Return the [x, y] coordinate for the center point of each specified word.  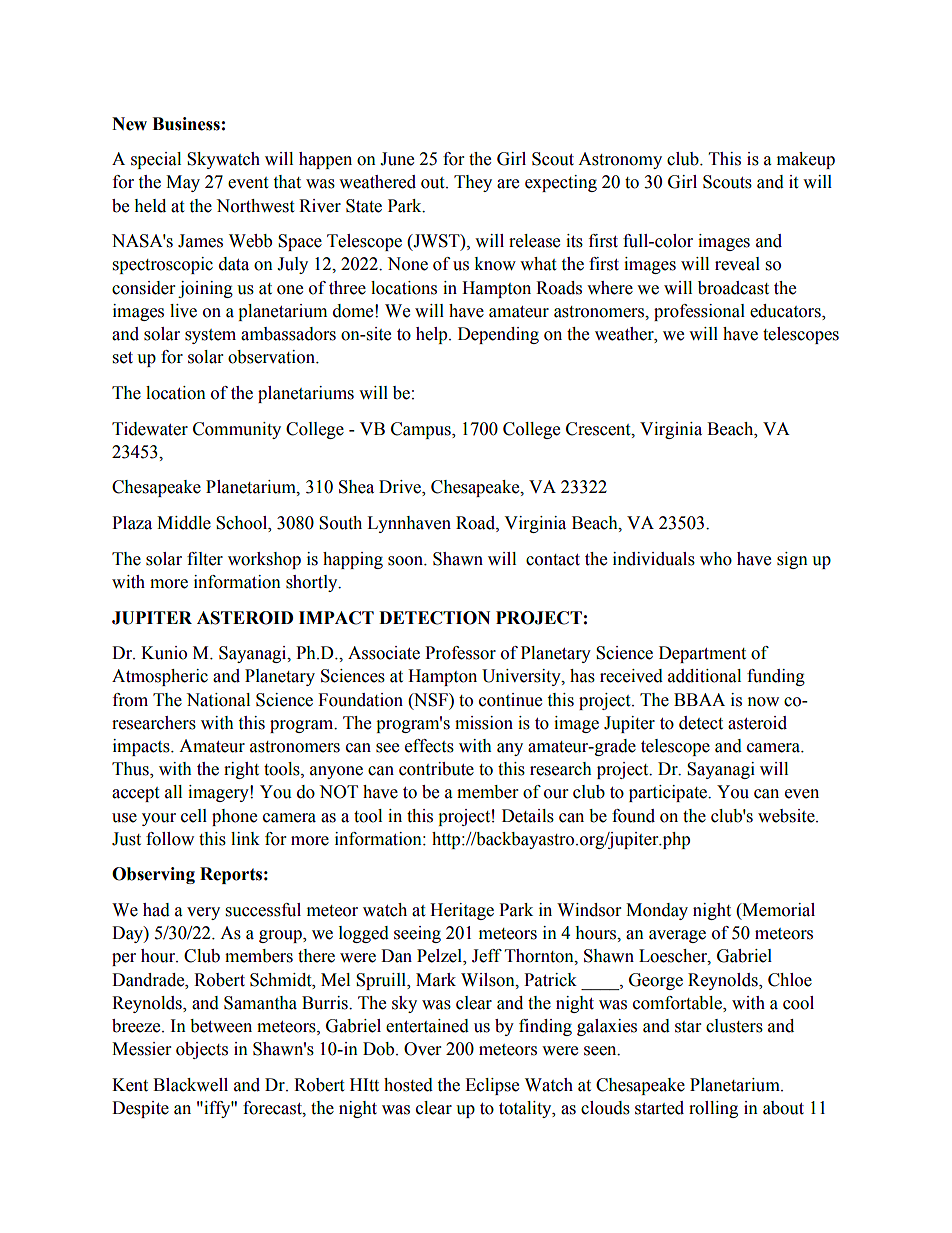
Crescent [599, 429]
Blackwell [190, 1085]
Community [237, 430]
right [241, 770]
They [473, 183]
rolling [713, 1109]
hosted [408, 1085]
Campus [422, 430]
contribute [436, 769]
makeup [806, 160]
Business [186, 124]
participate [669, 793]
